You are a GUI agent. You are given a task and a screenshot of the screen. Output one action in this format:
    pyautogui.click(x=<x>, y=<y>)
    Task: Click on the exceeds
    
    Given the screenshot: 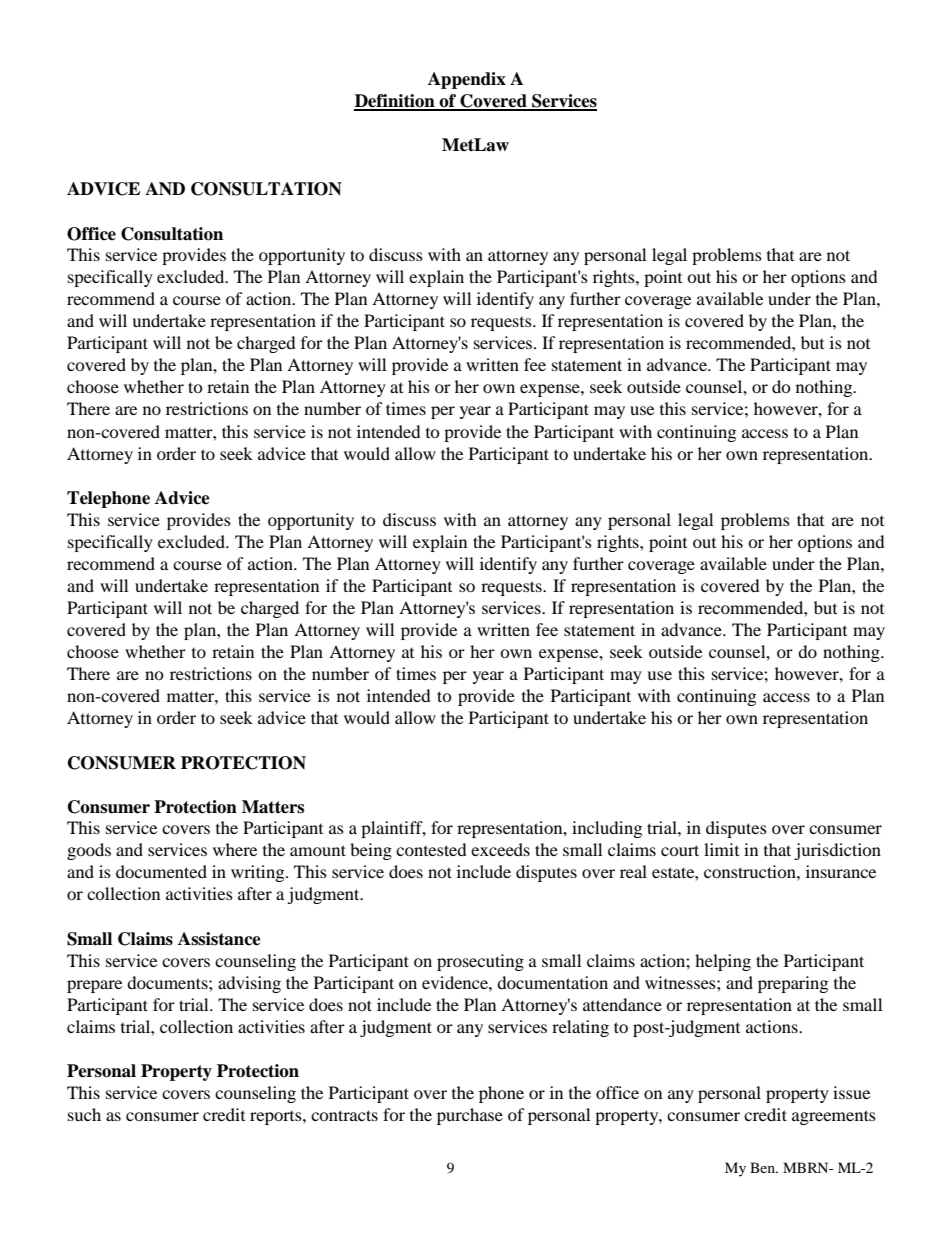 What is the action you would take?
    pyautogui.click(x=500, y=849)
